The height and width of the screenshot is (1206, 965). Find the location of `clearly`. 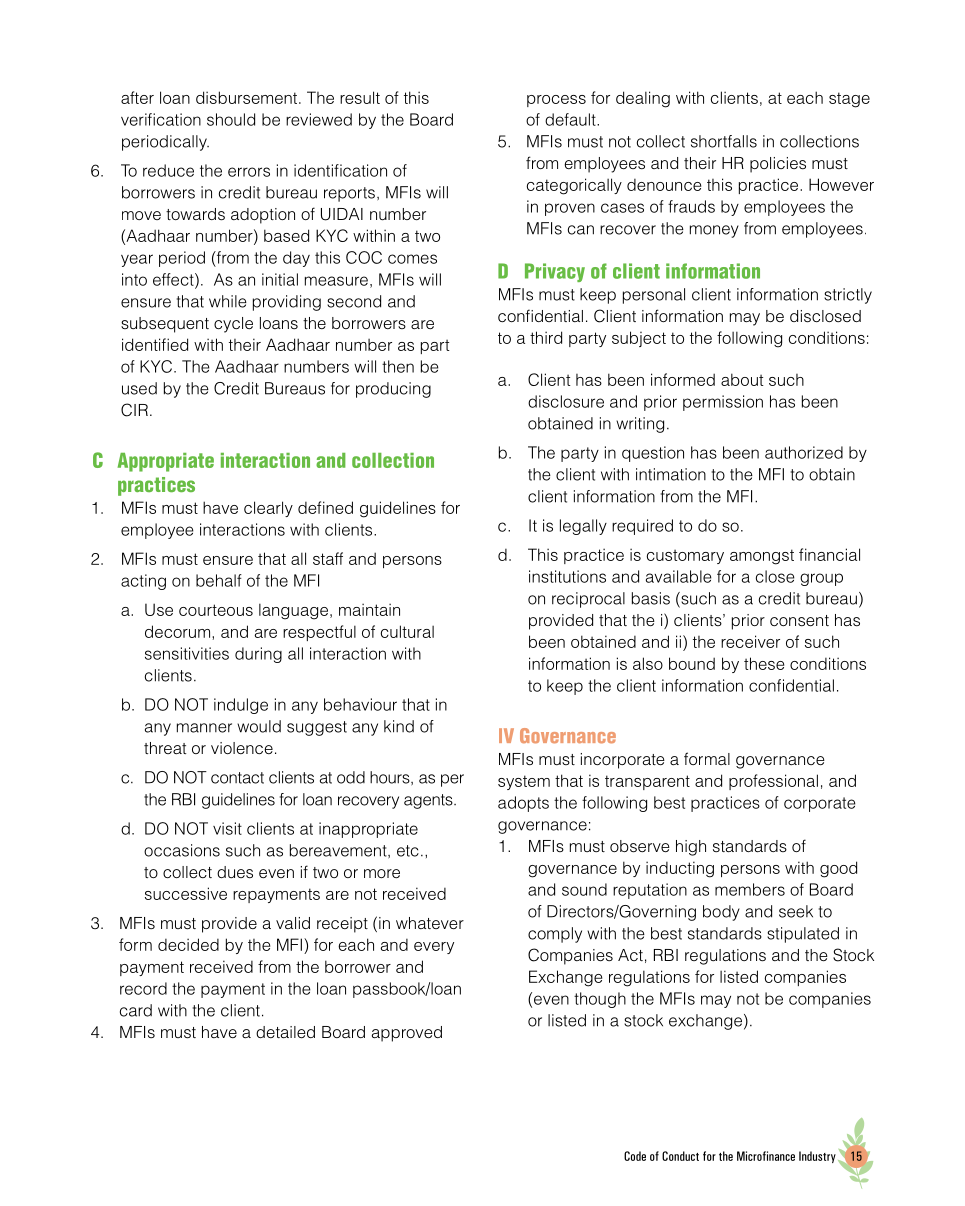

clearly is located at coordinates (268, 509).
